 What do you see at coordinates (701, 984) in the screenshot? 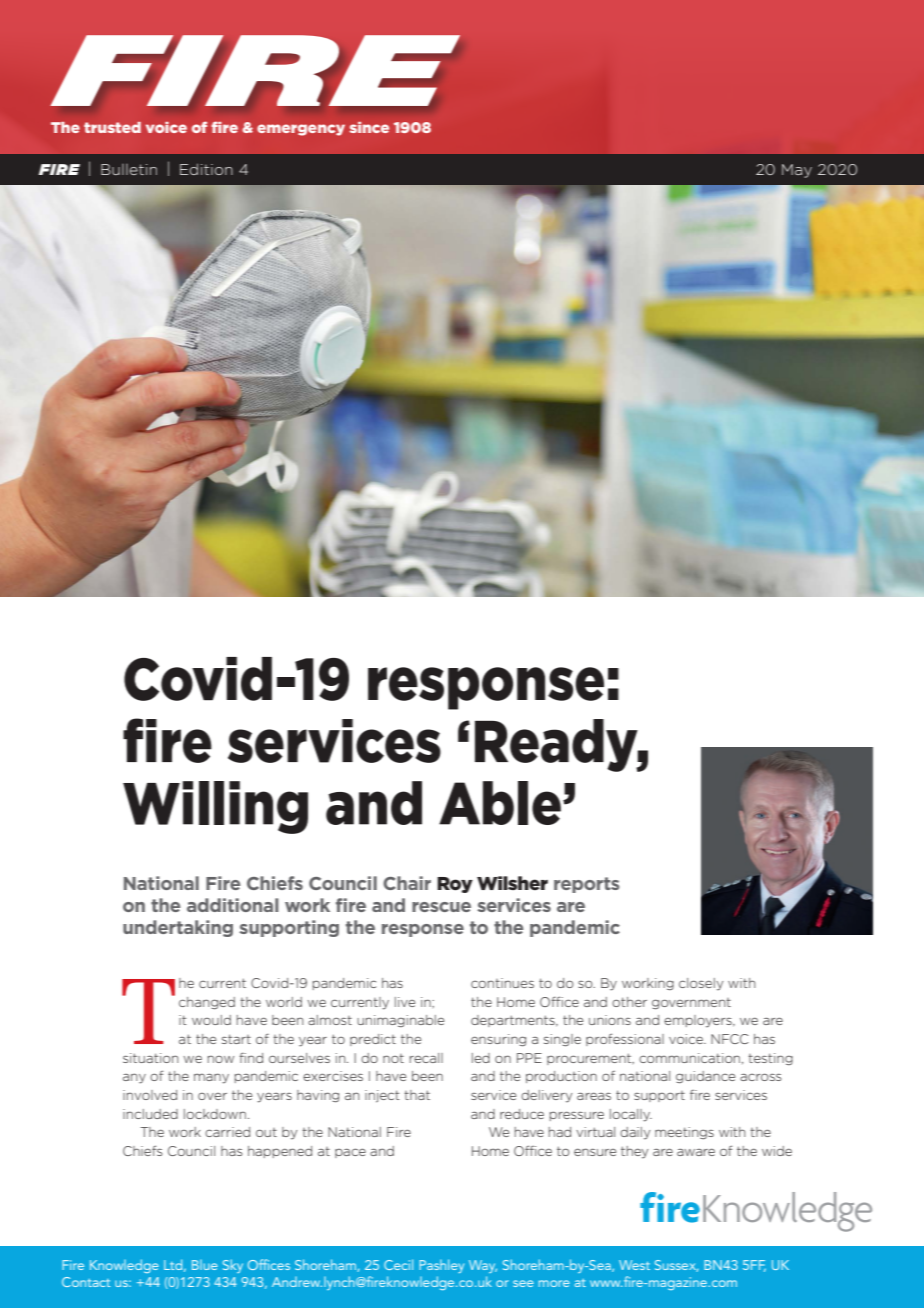
I see `closely` at bounding box center [701, 984].
